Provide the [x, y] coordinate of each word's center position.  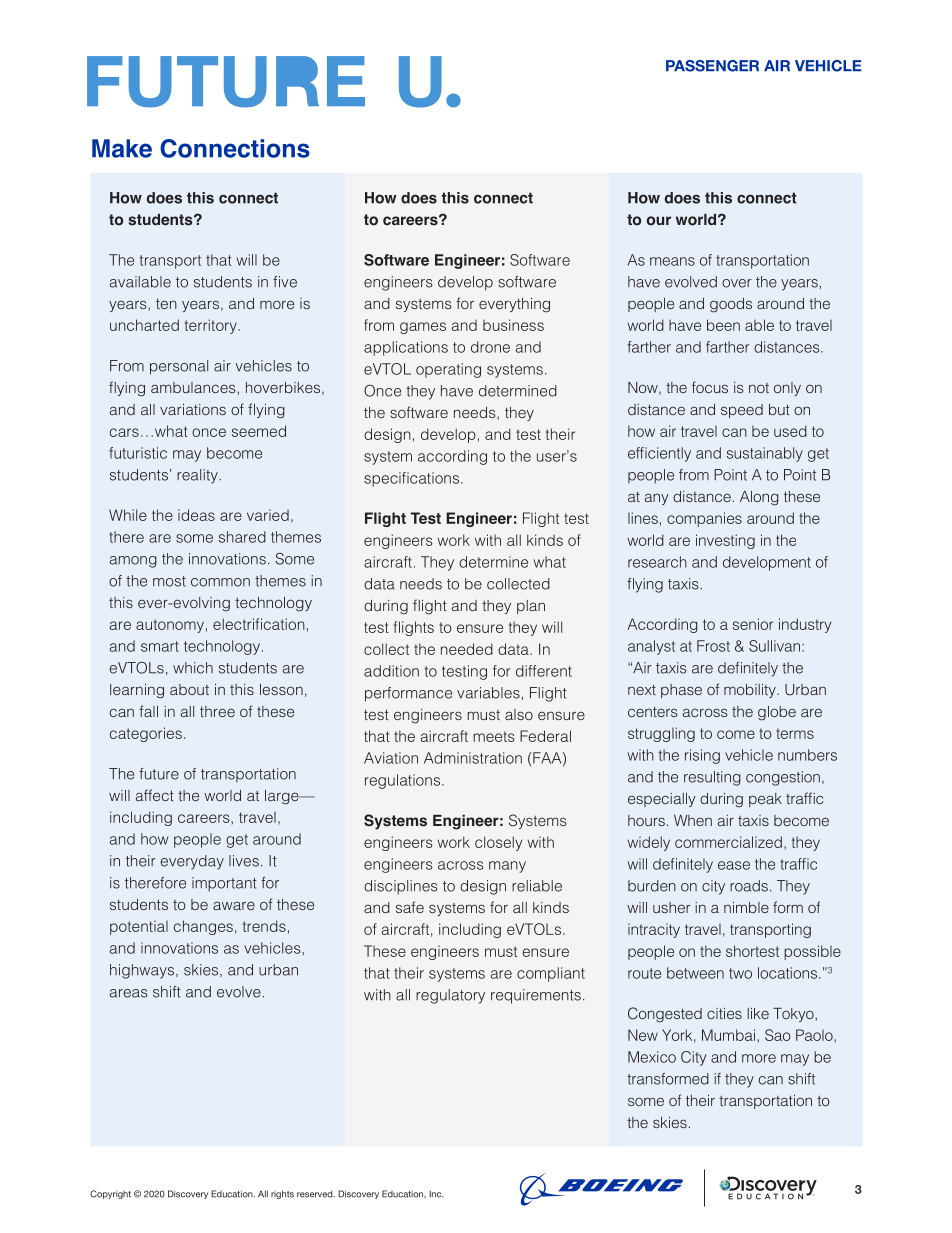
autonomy [170, 626]
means [672, 261]
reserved [316, 1194]
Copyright [110, 1194]
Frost [713, 646]
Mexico [652, 1057]
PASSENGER [712, 66]
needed [467, 649]
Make [122, 148]
